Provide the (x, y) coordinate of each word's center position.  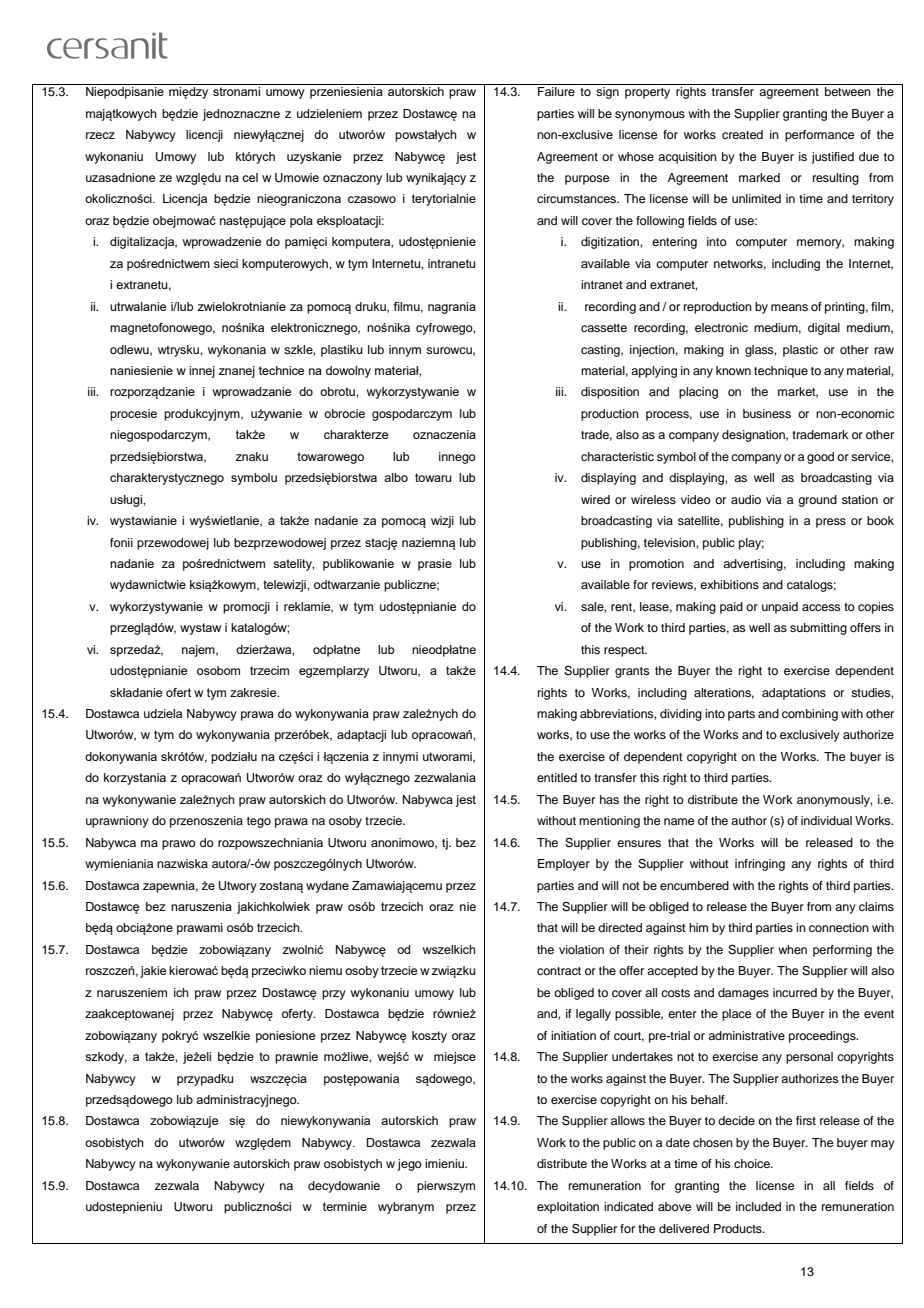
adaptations (794, 694)
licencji (204, 136)
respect (625, 651)
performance (819, 136)
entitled (557, 777)
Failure (556, 91)
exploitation (568, 1208)
